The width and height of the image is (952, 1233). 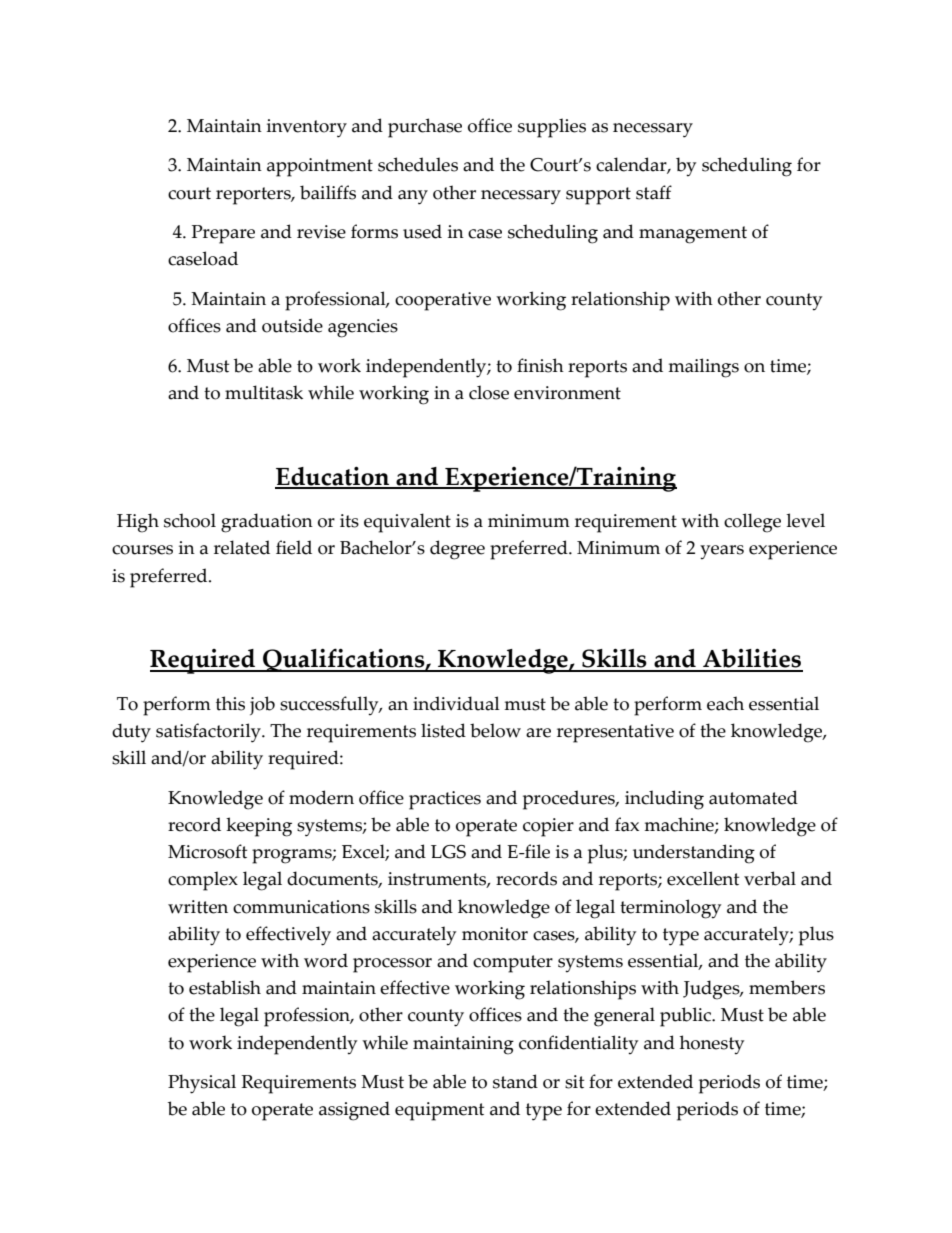 I want to click on equivalent, so click(x=407, y=523).
